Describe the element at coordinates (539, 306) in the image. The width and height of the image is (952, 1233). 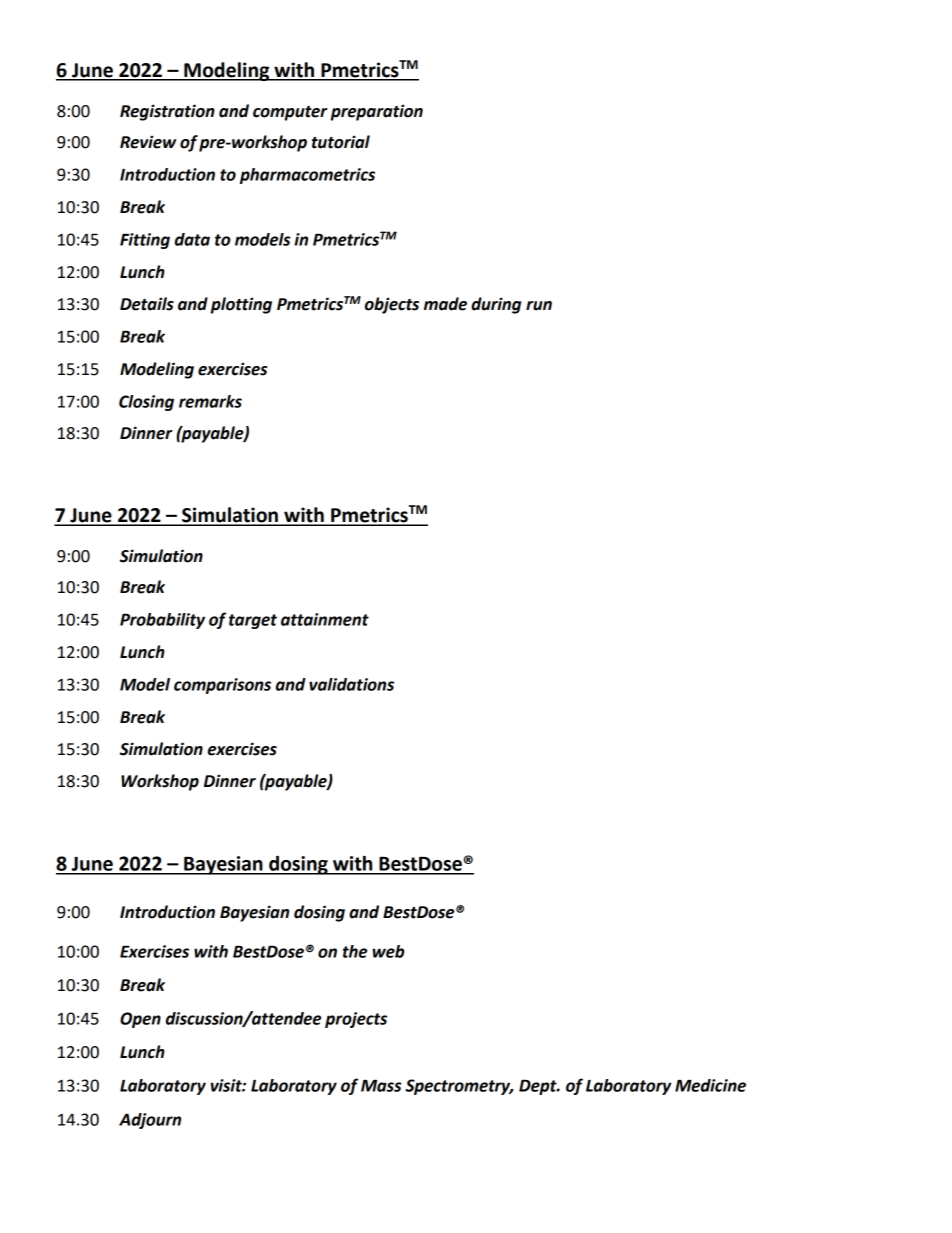
I see `run` at that location.
